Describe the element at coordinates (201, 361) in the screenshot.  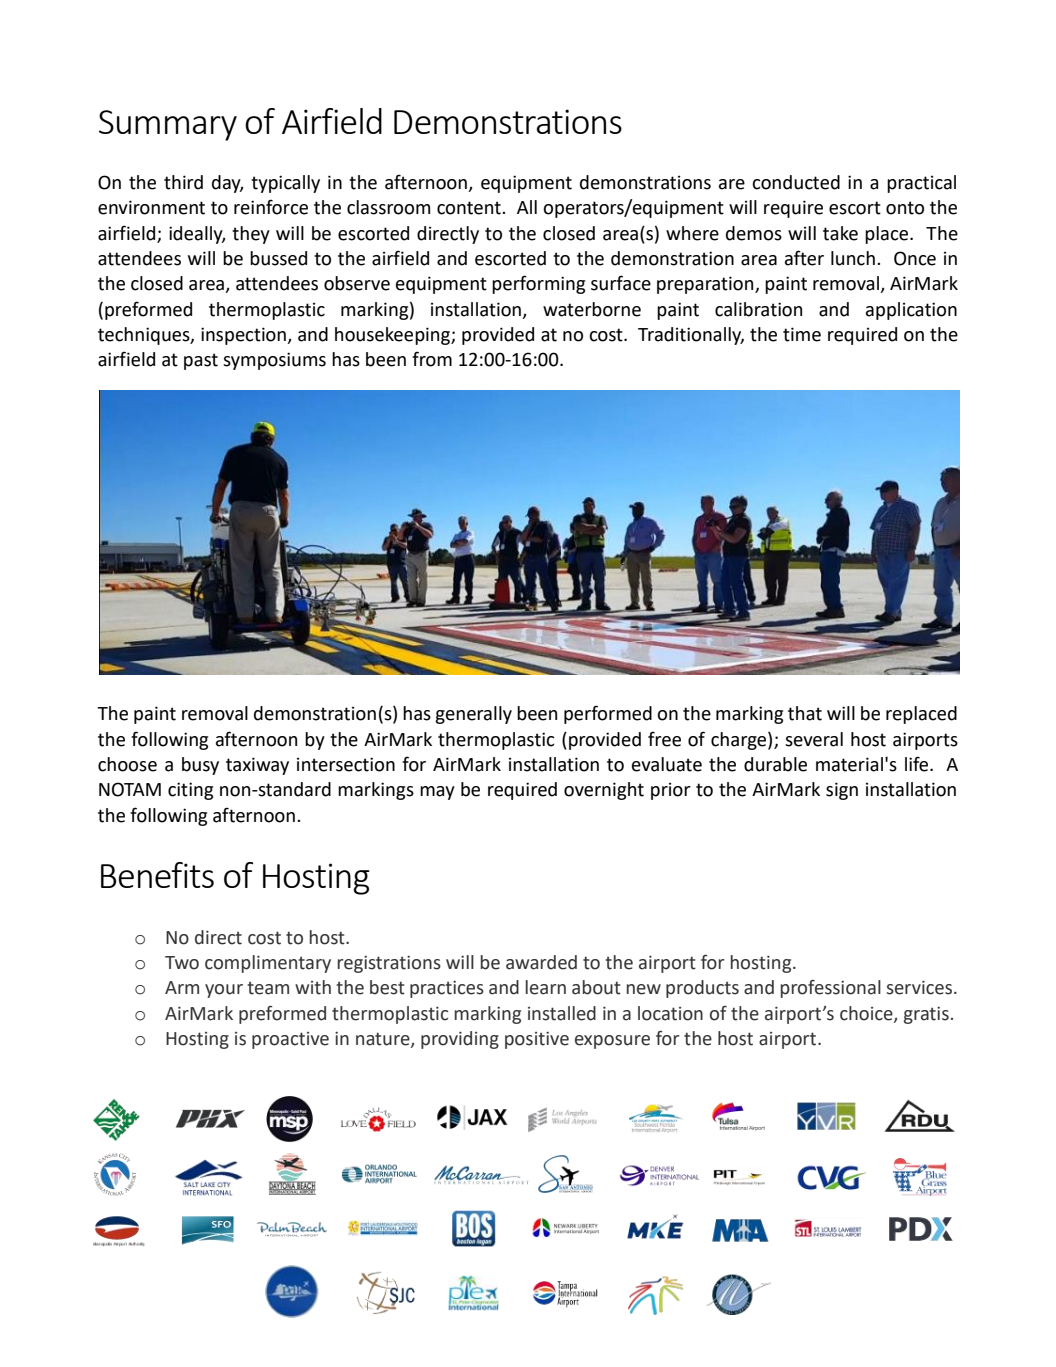
I see `past` at that location.
